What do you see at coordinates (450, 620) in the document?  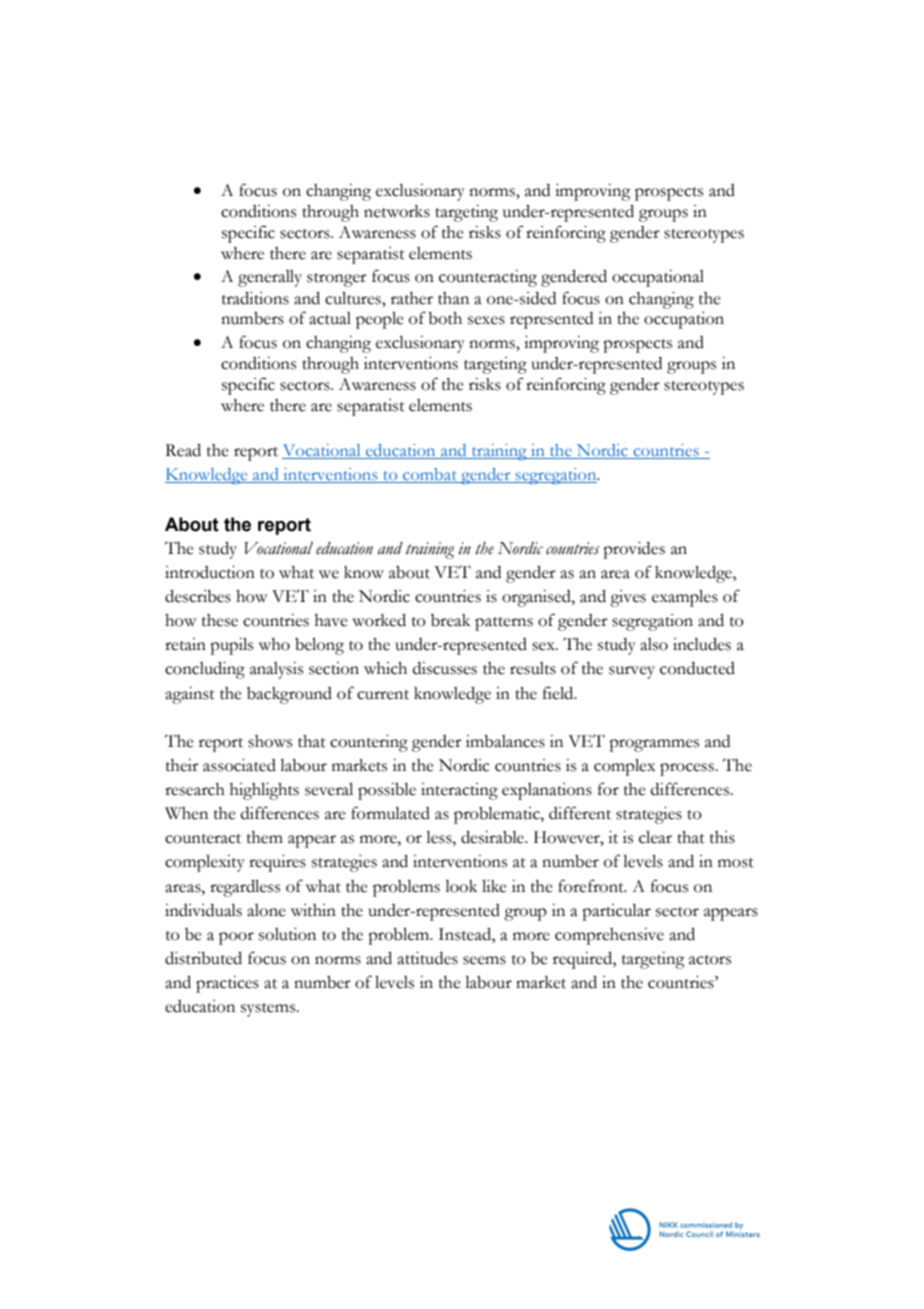 I see `break` at bounding box center [450, 620].
